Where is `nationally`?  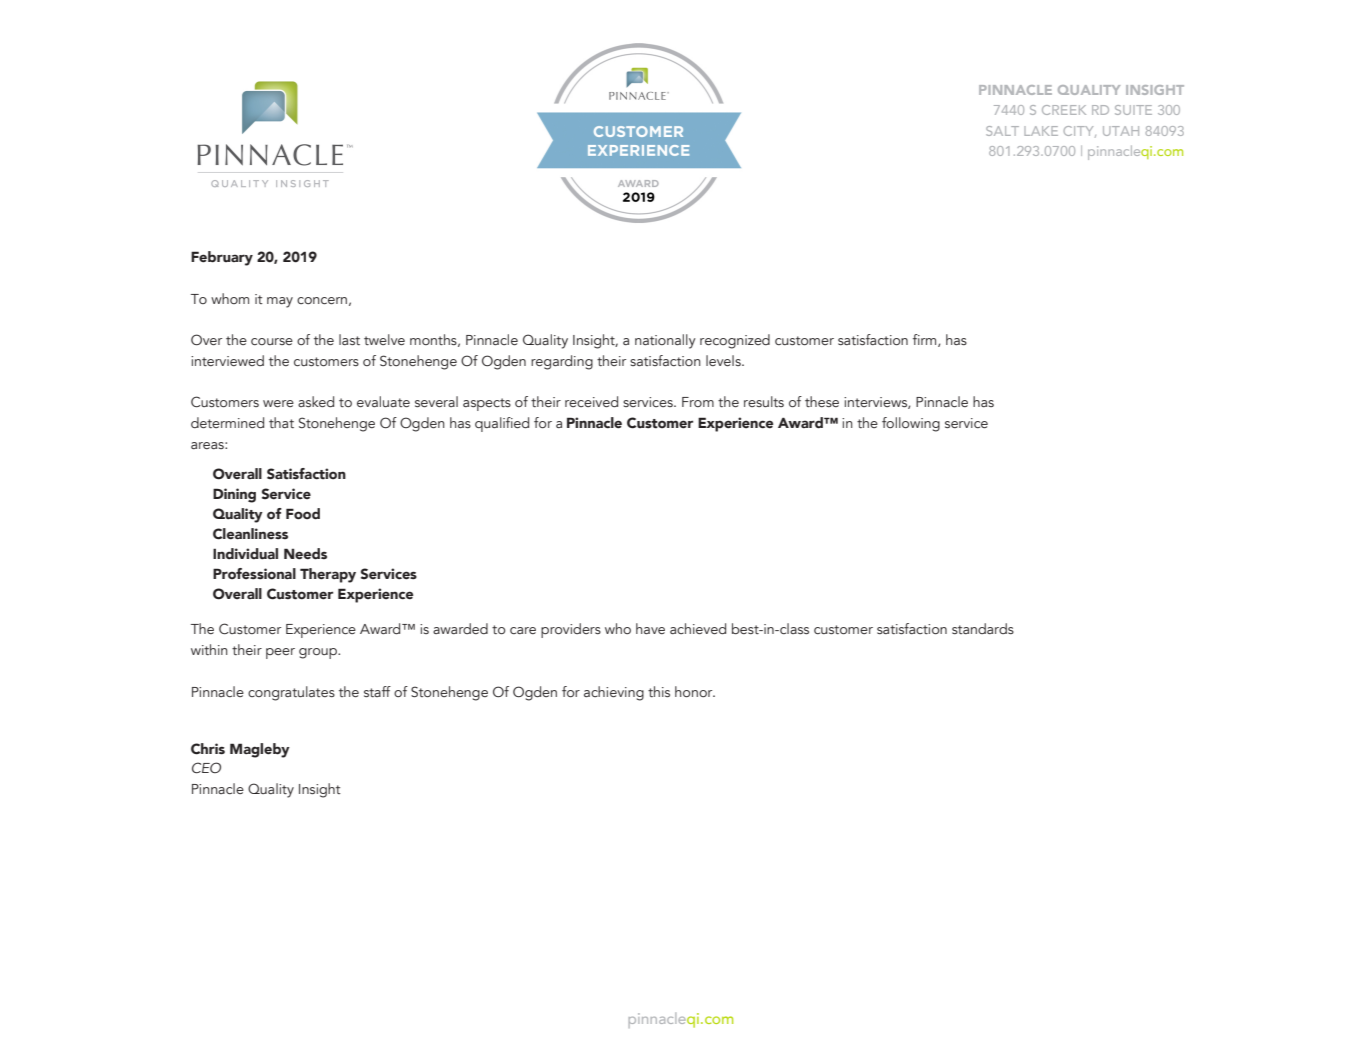
nationally is located at coordinates (665, 341).
